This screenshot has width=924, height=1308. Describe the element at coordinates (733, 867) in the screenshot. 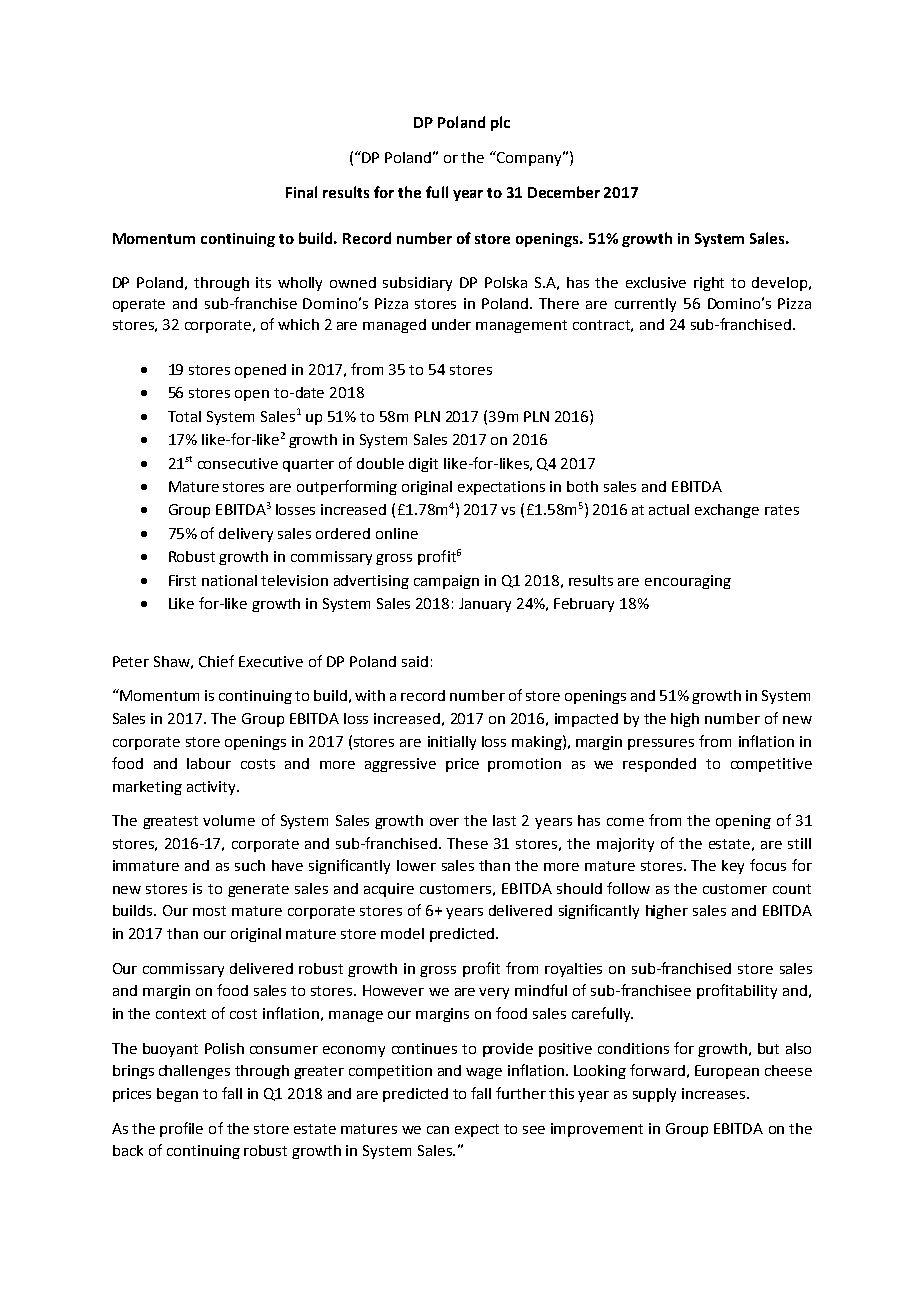

I see `key` at that location.
